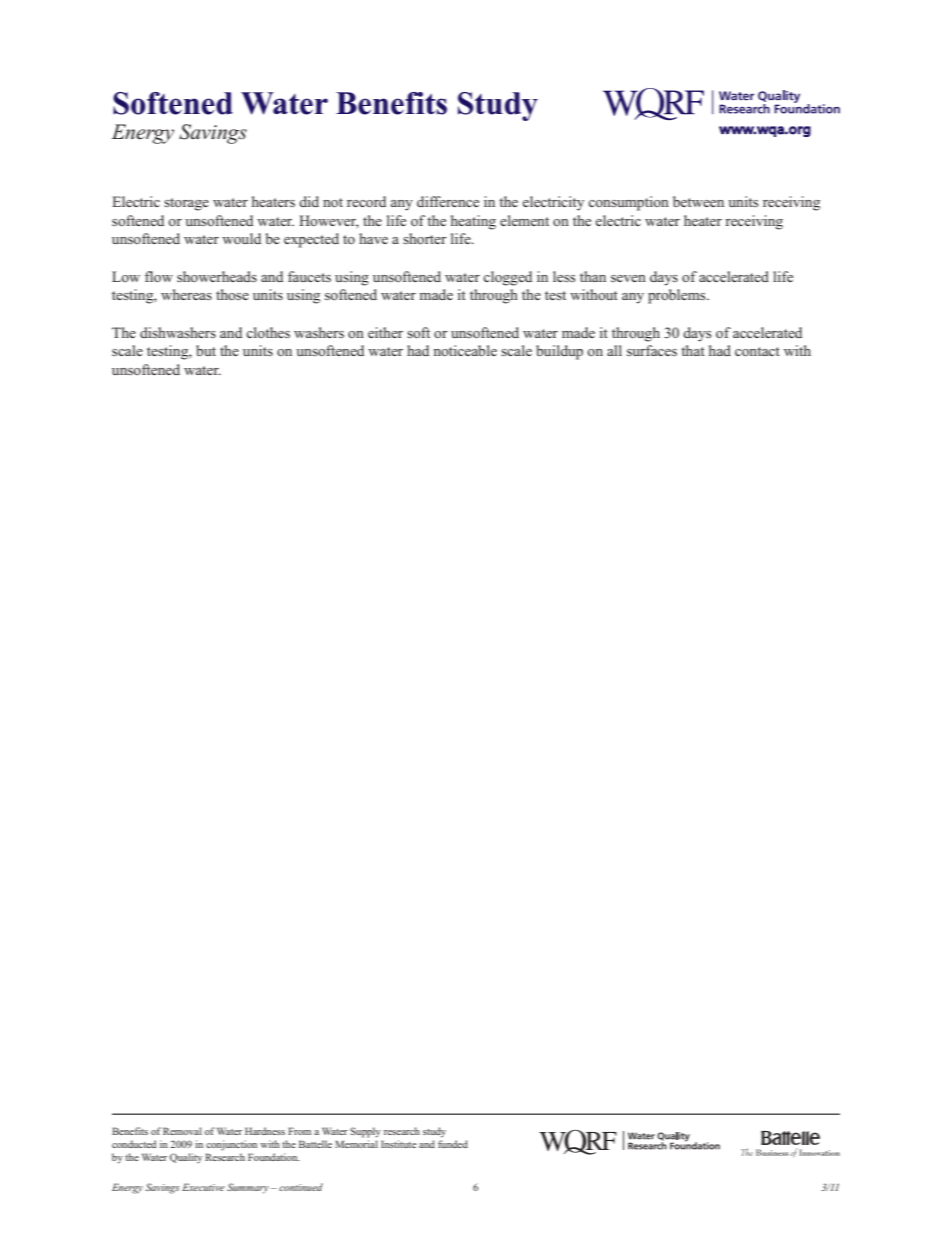  What do you see at coordinates (425, 238) in the document?
I see `shorter` at bounding box center [425, 238].
